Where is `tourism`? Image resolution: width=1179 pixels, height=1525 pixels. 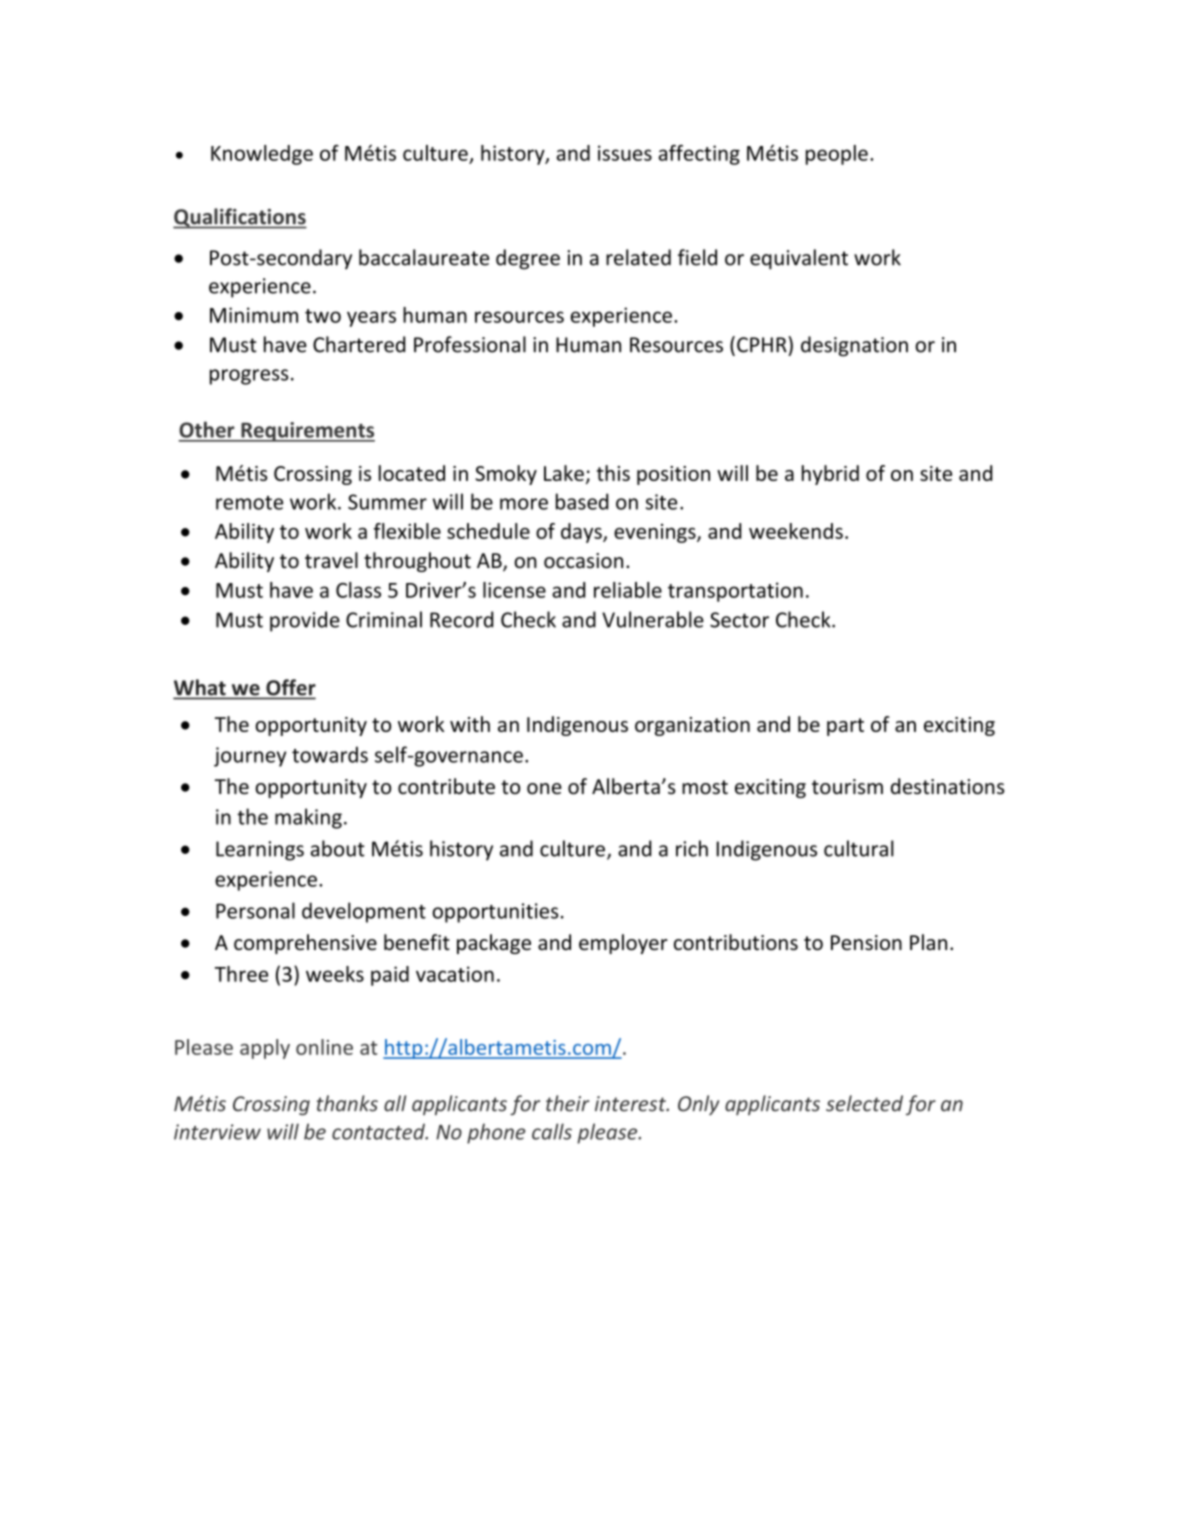
tourism is located at coordinates (847, 786).
